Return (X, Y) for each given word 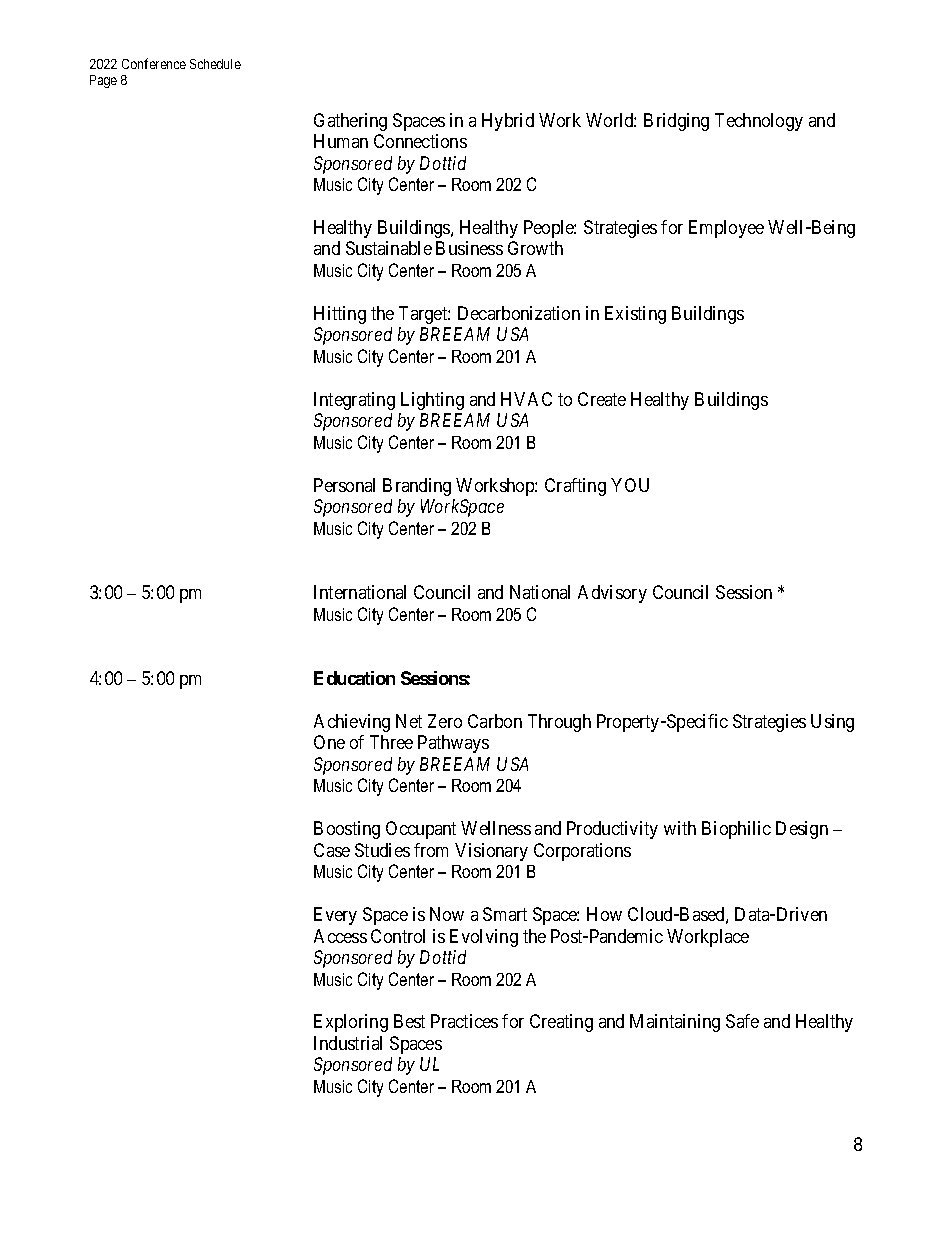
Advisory (612, 594)
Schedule (215, 64)
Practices (464, 1021)
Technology (759, 122)
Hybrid (508, 122)
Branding (417, 487)
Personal (344, 485)
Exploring (351, 1023)
